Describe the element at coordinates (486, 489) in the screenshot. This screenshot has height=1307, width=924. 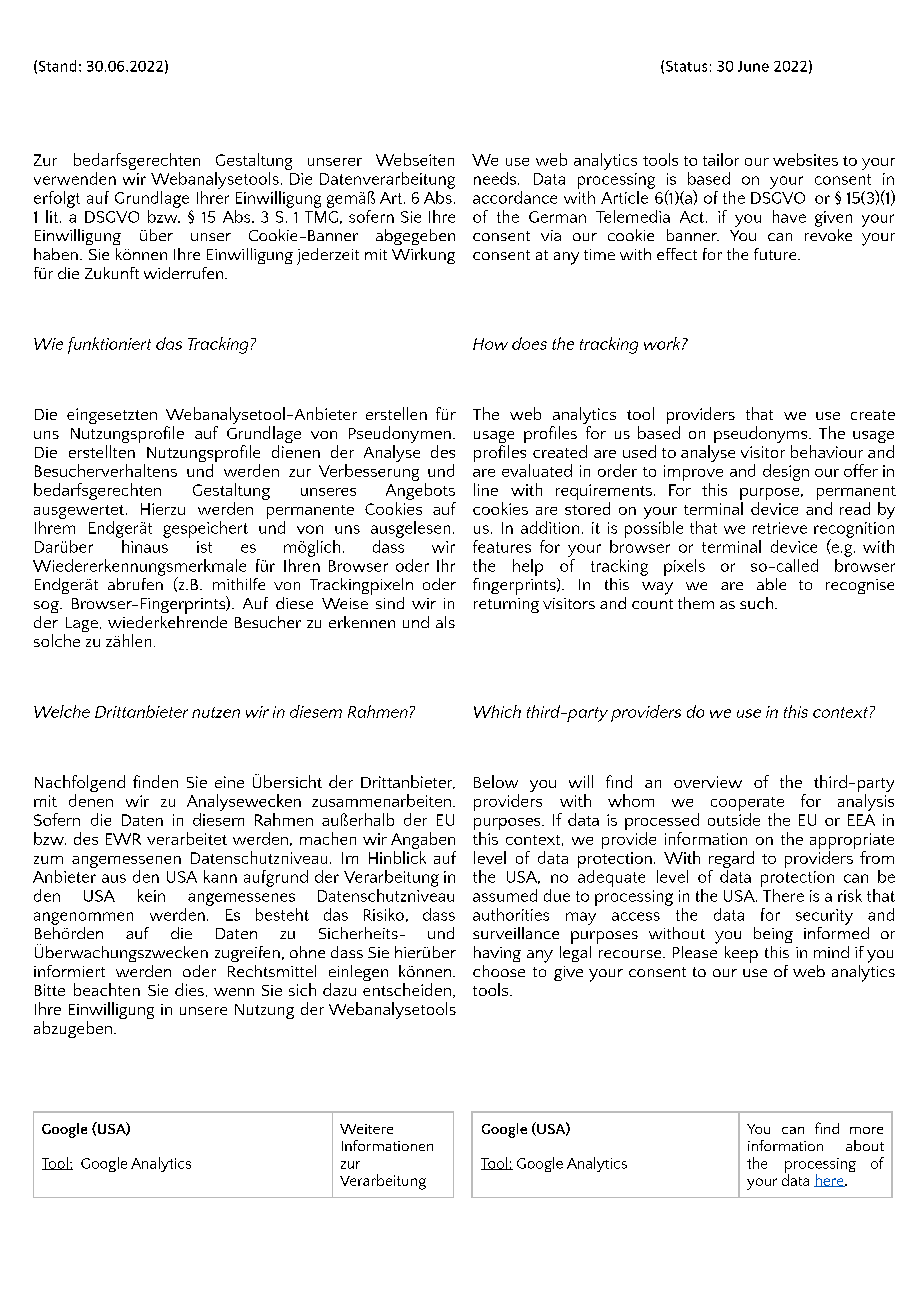
I see `line` at that location.
